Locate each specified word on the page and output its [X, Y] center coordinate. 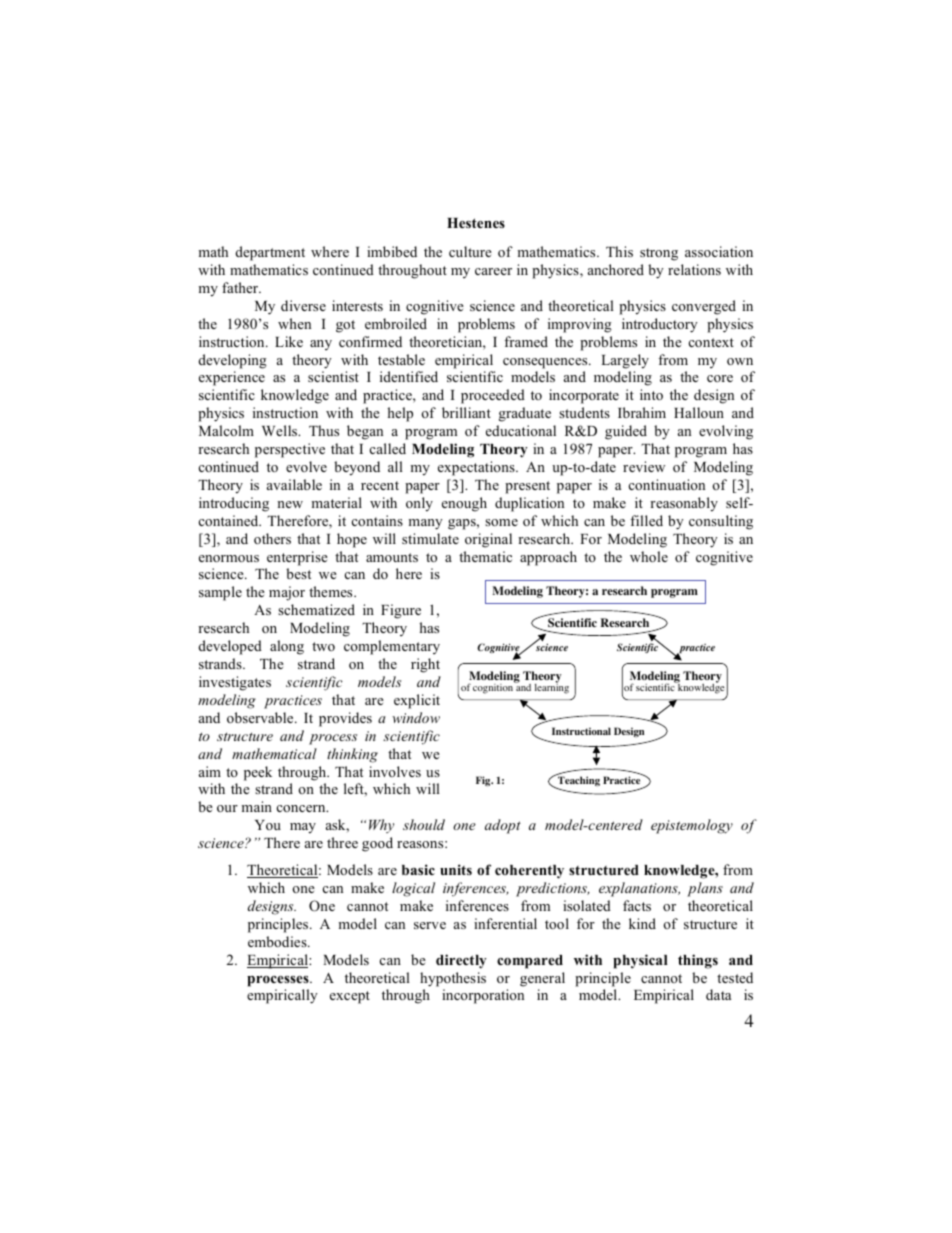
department [270, 253]
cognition [494, 688]
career [493, 271]
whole [649, 556]
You [268, 825]
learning [552, 688]
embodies [278, 941]
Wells [281, 430]
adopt [503, 826]
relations [694, 269]
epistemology [692, 826]
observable [261, 717]
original [488, 540]
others [272, 538]
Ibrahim [642, 412]
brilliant [466, 412]
